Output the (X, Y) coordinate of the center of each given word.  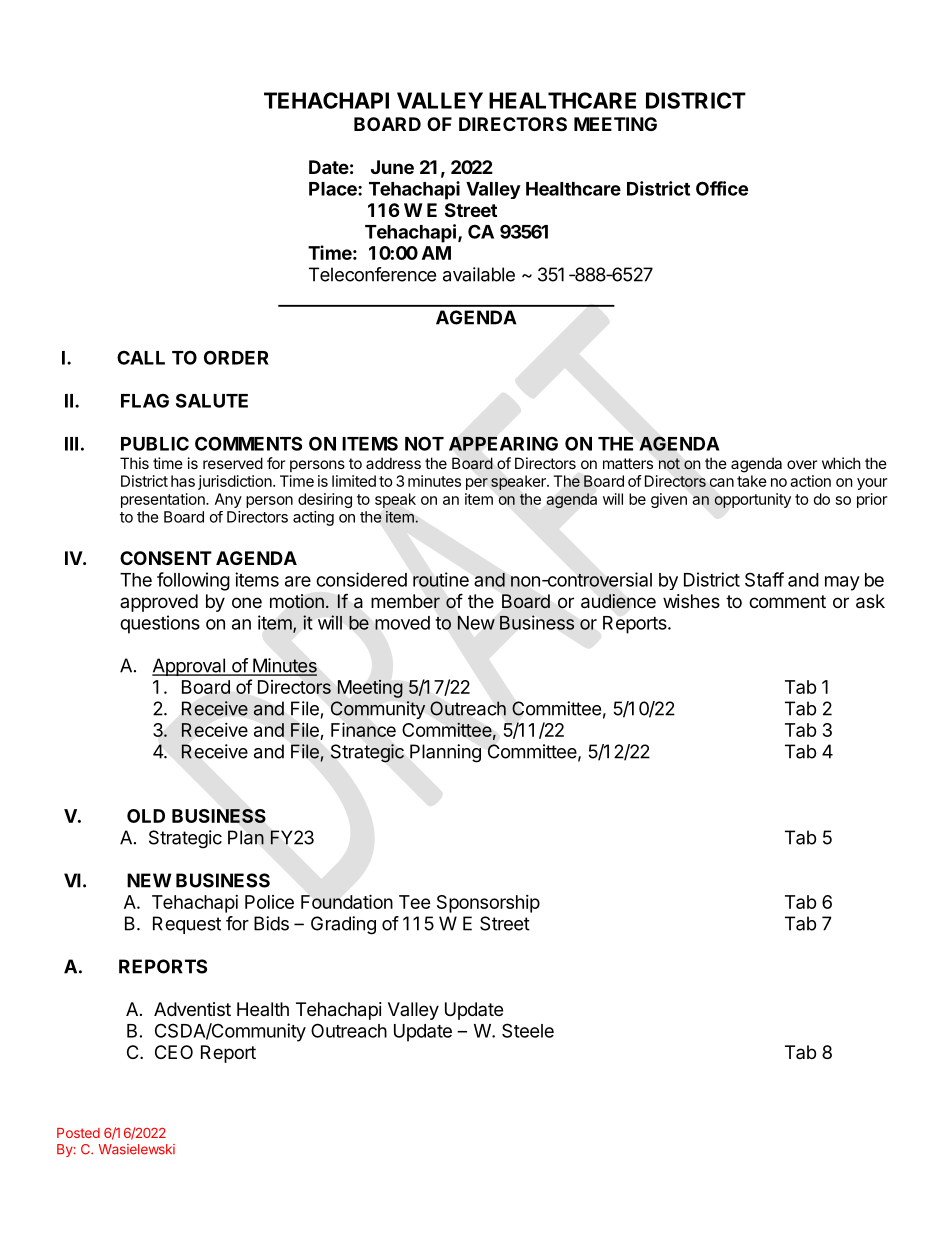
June (392, 167)
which (841, 463)
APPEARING (503, 443)
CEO (174, 1052)
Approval (189, 667)
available (479, 274)
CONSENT (166, 558)
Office (722, 188)
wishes (691, 601)
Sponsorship (488, 904)
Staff (764, 579)
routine (441, 579)
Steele (528, 1030)
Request (187, 925)
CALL (141, 357)
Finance (363, 729)
